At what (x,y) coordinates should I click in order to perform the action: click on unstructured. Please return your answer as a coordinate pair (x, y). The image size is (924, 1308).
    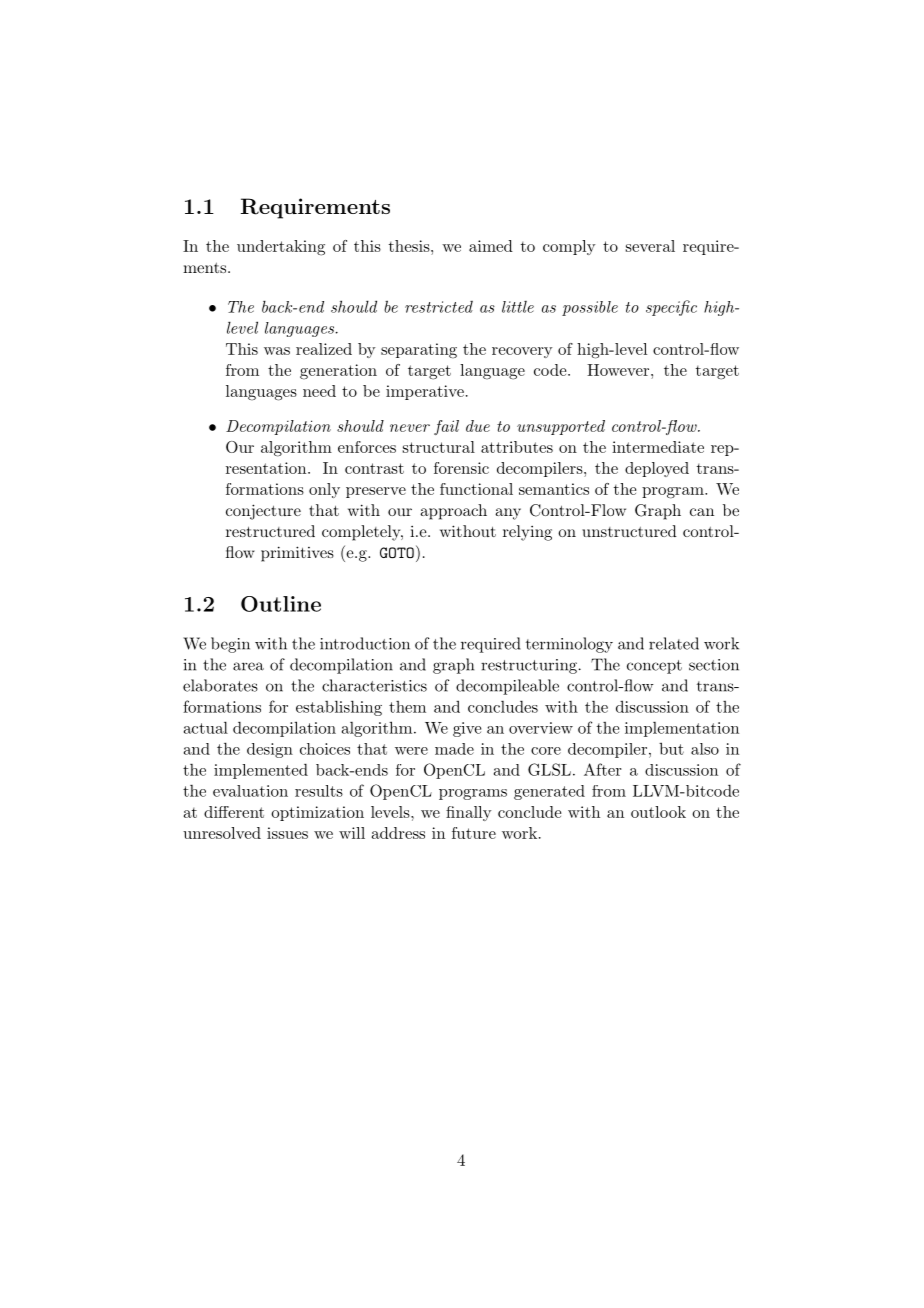
    Looking at the image, I should click on (629, 531).
